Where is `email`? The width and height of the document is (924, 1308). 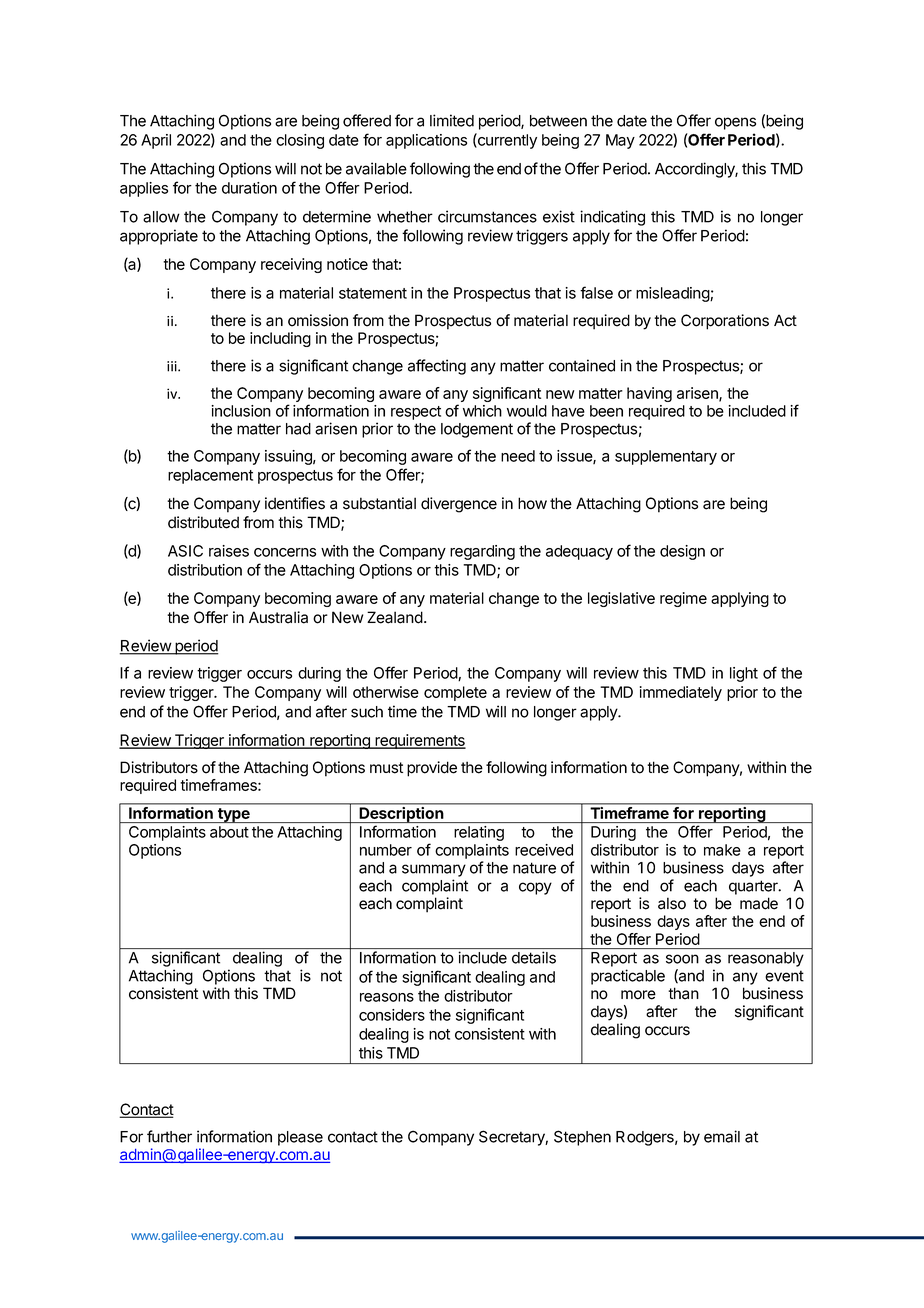
email is located at coordinates (722, 1136).
